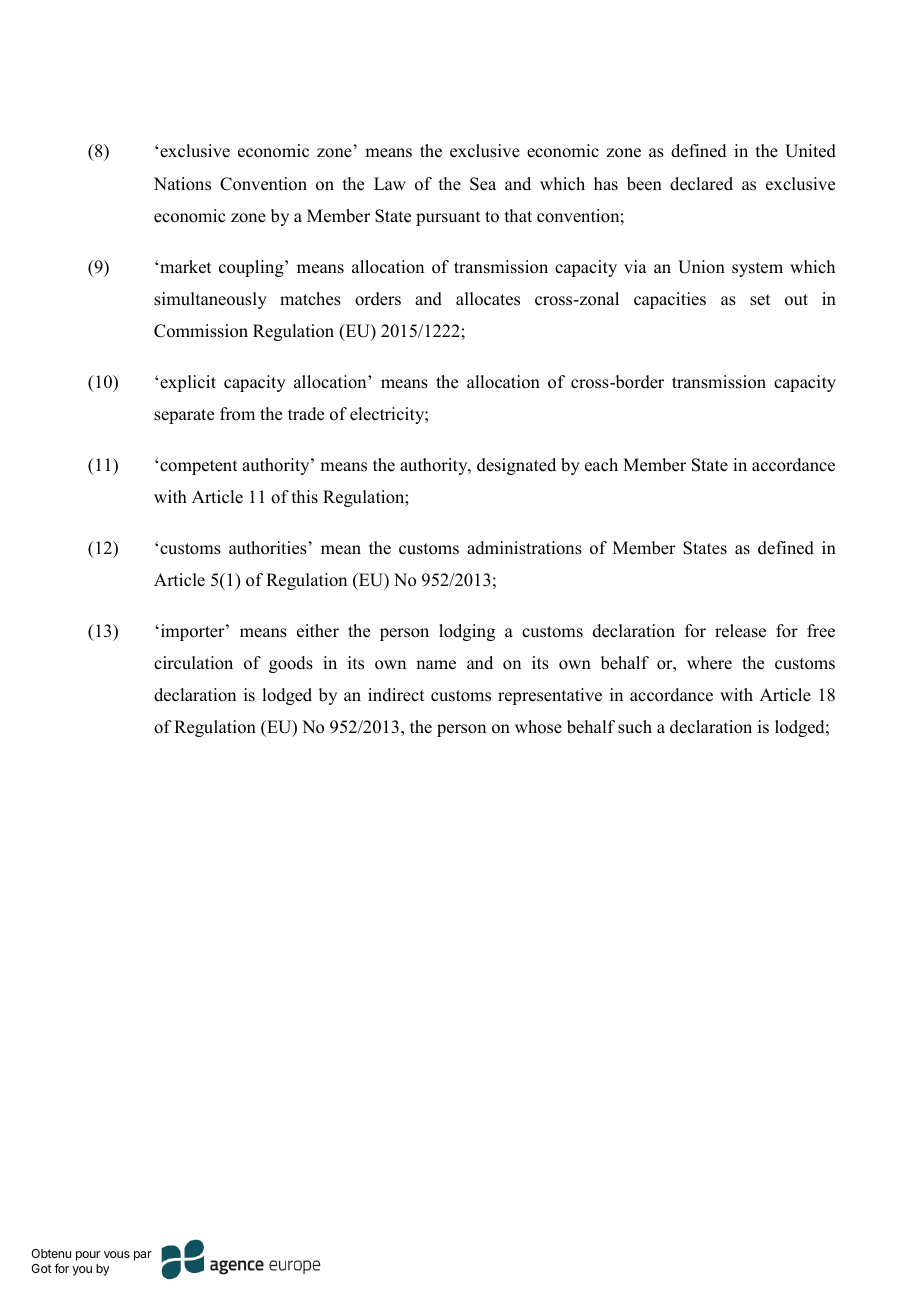  I want to click on whose, so click(538, 727).
